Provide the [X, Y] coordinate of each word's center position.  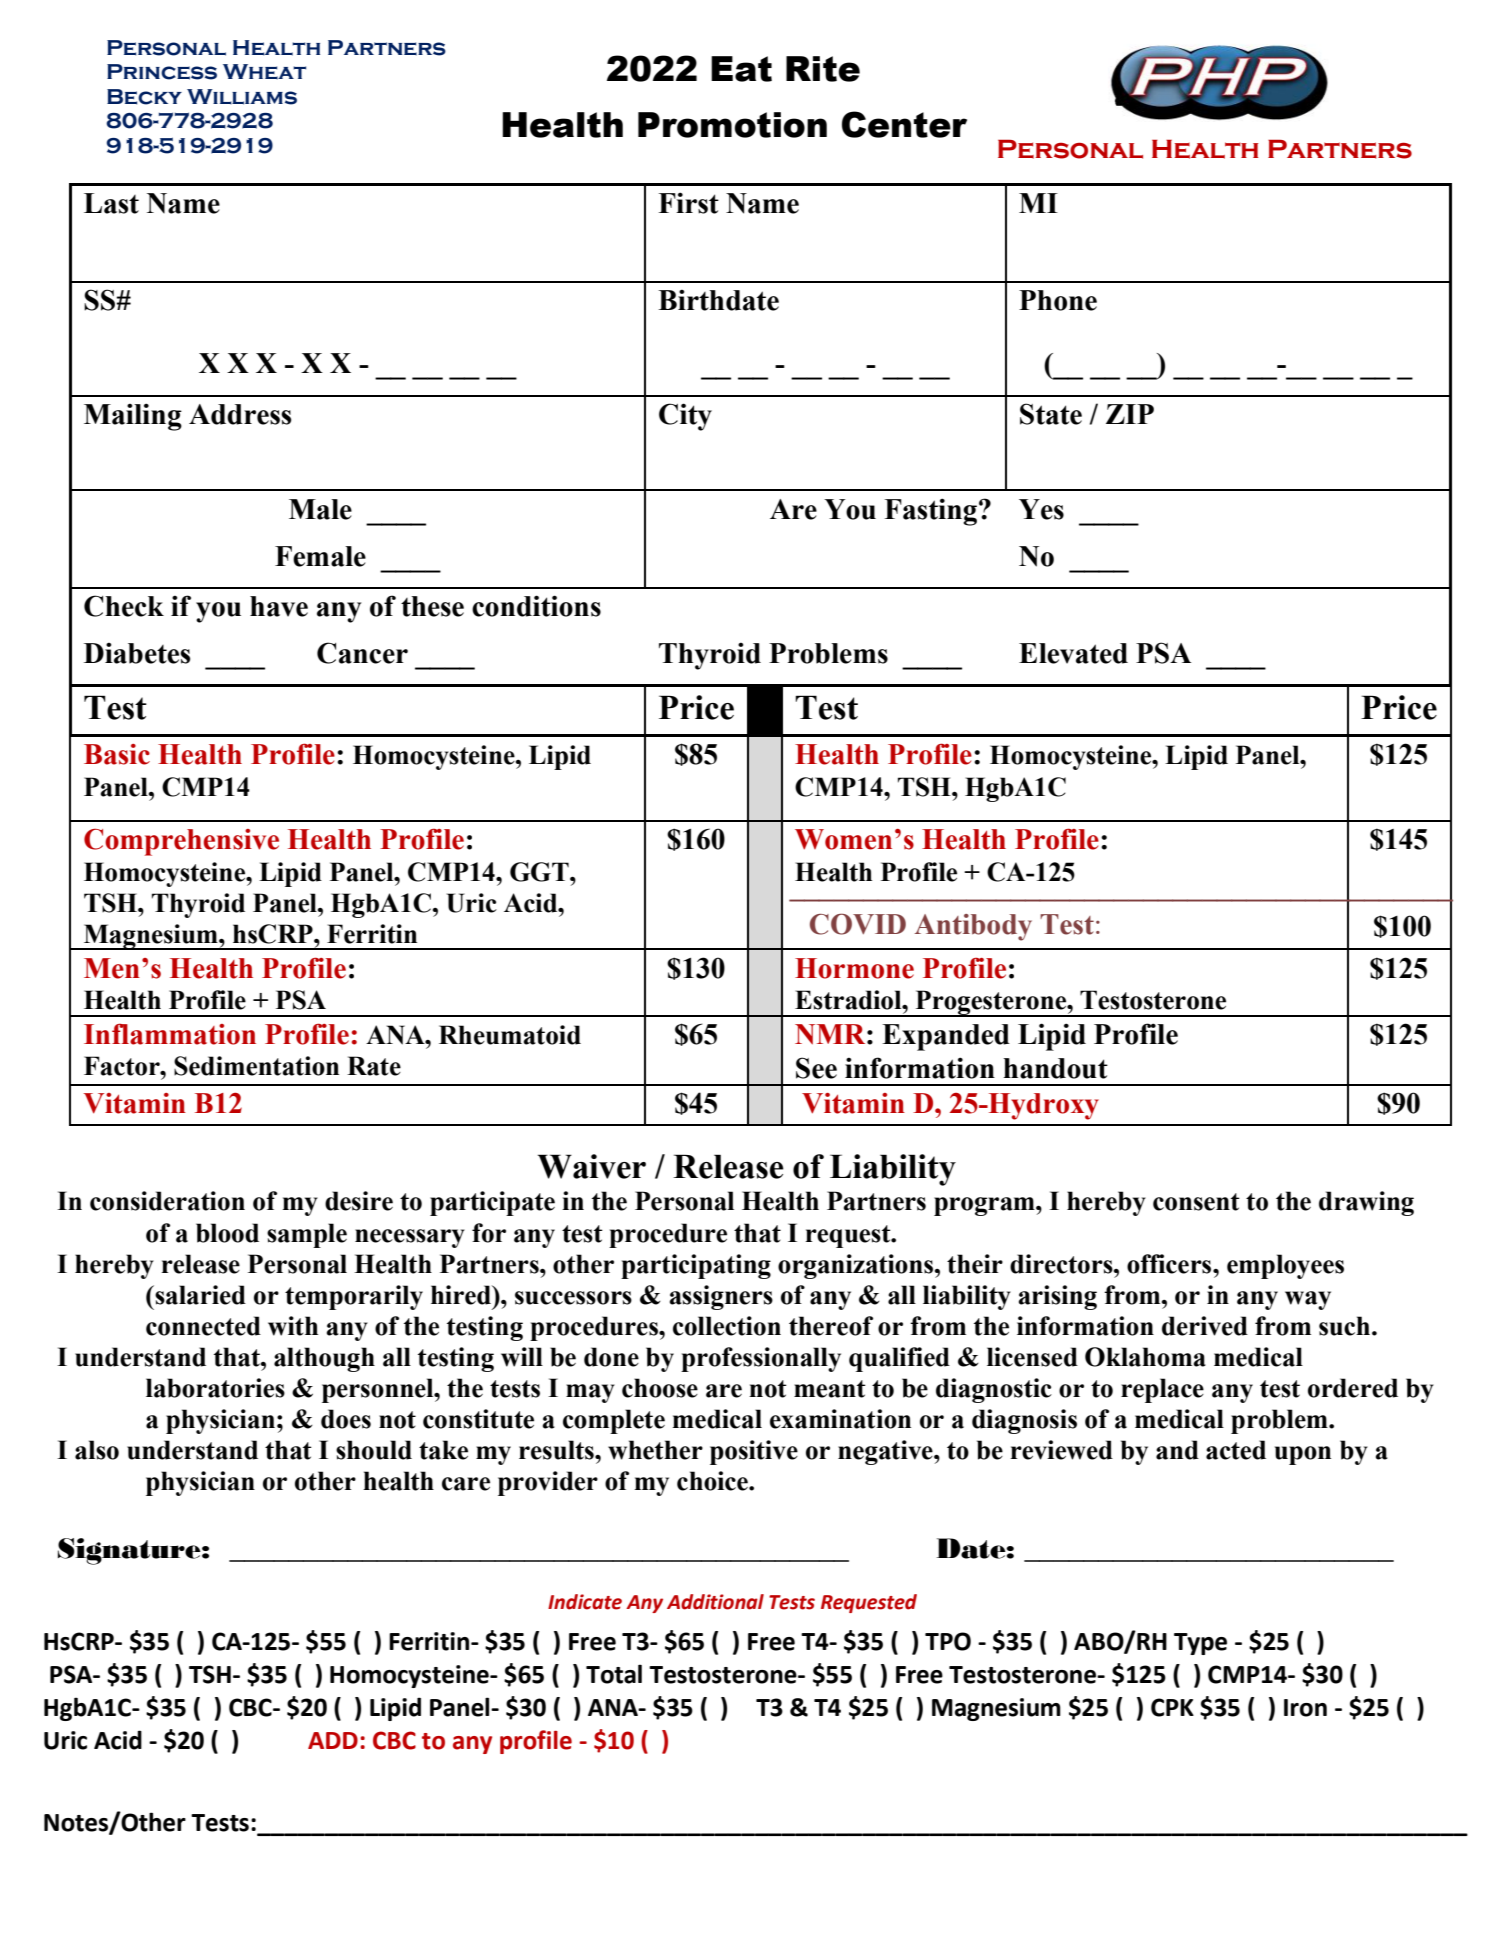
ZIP [1130, 414]
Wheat [264, 72]
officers [1170, 1264]
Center [904, 124]
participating [696, 1266]
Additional [715, 1602]
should [374, 1450]
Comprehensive [181, 842]
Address [240, 414]
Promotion [732, 125]
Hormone [854, 968]
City [685, 417]
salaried [199, 1295]
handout [1055, 1068]
